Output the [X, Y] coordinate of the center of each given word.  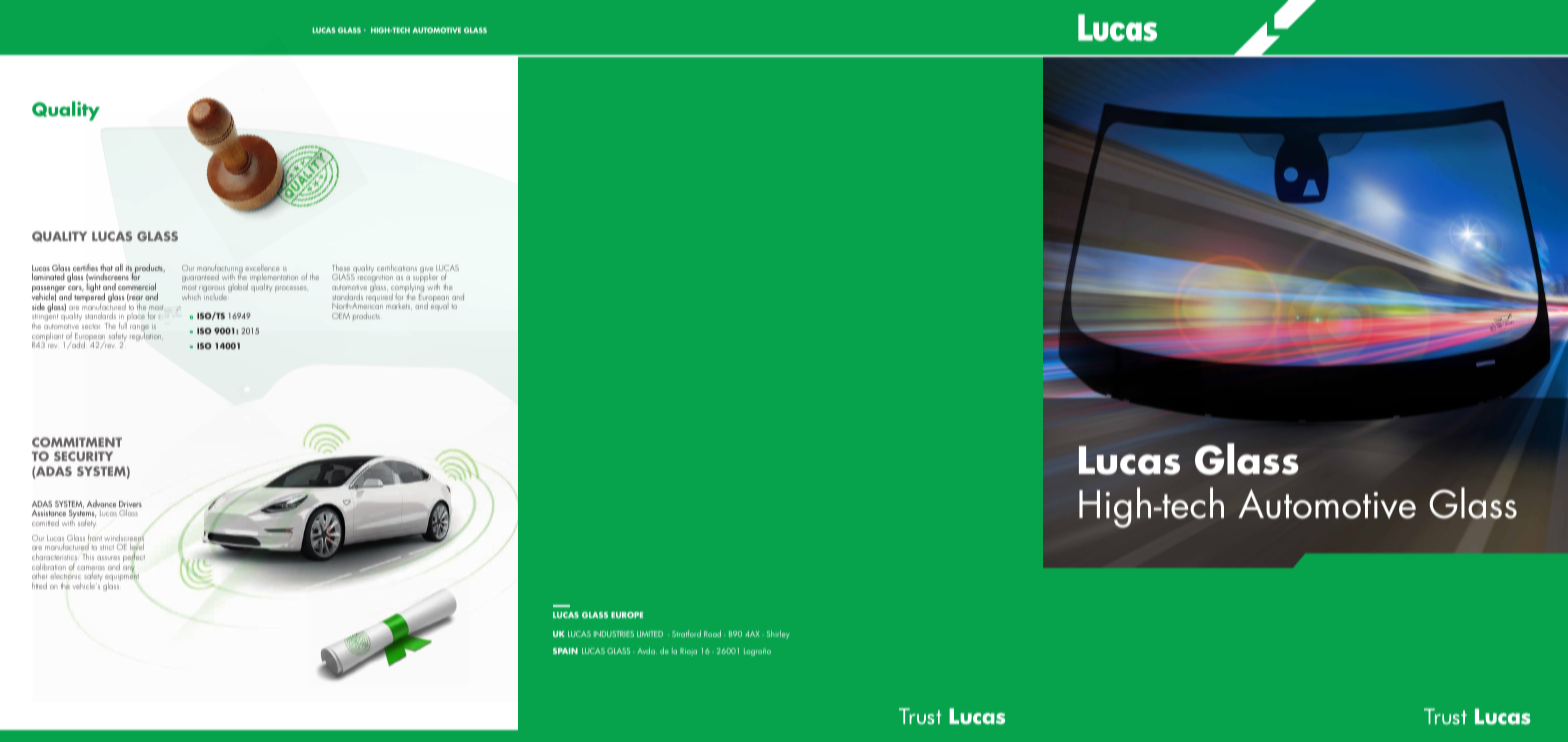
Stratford [686, 633]
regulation [146, 335]
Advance [101, 503]
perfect [134, 557]
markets [399, 307]
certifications [397, 267]
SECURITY [83, 456]
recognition [375, 278]
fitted [39, 586]
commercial [137, 286]
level [137, 547]
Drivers [130, 504]
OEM [341, 316]
